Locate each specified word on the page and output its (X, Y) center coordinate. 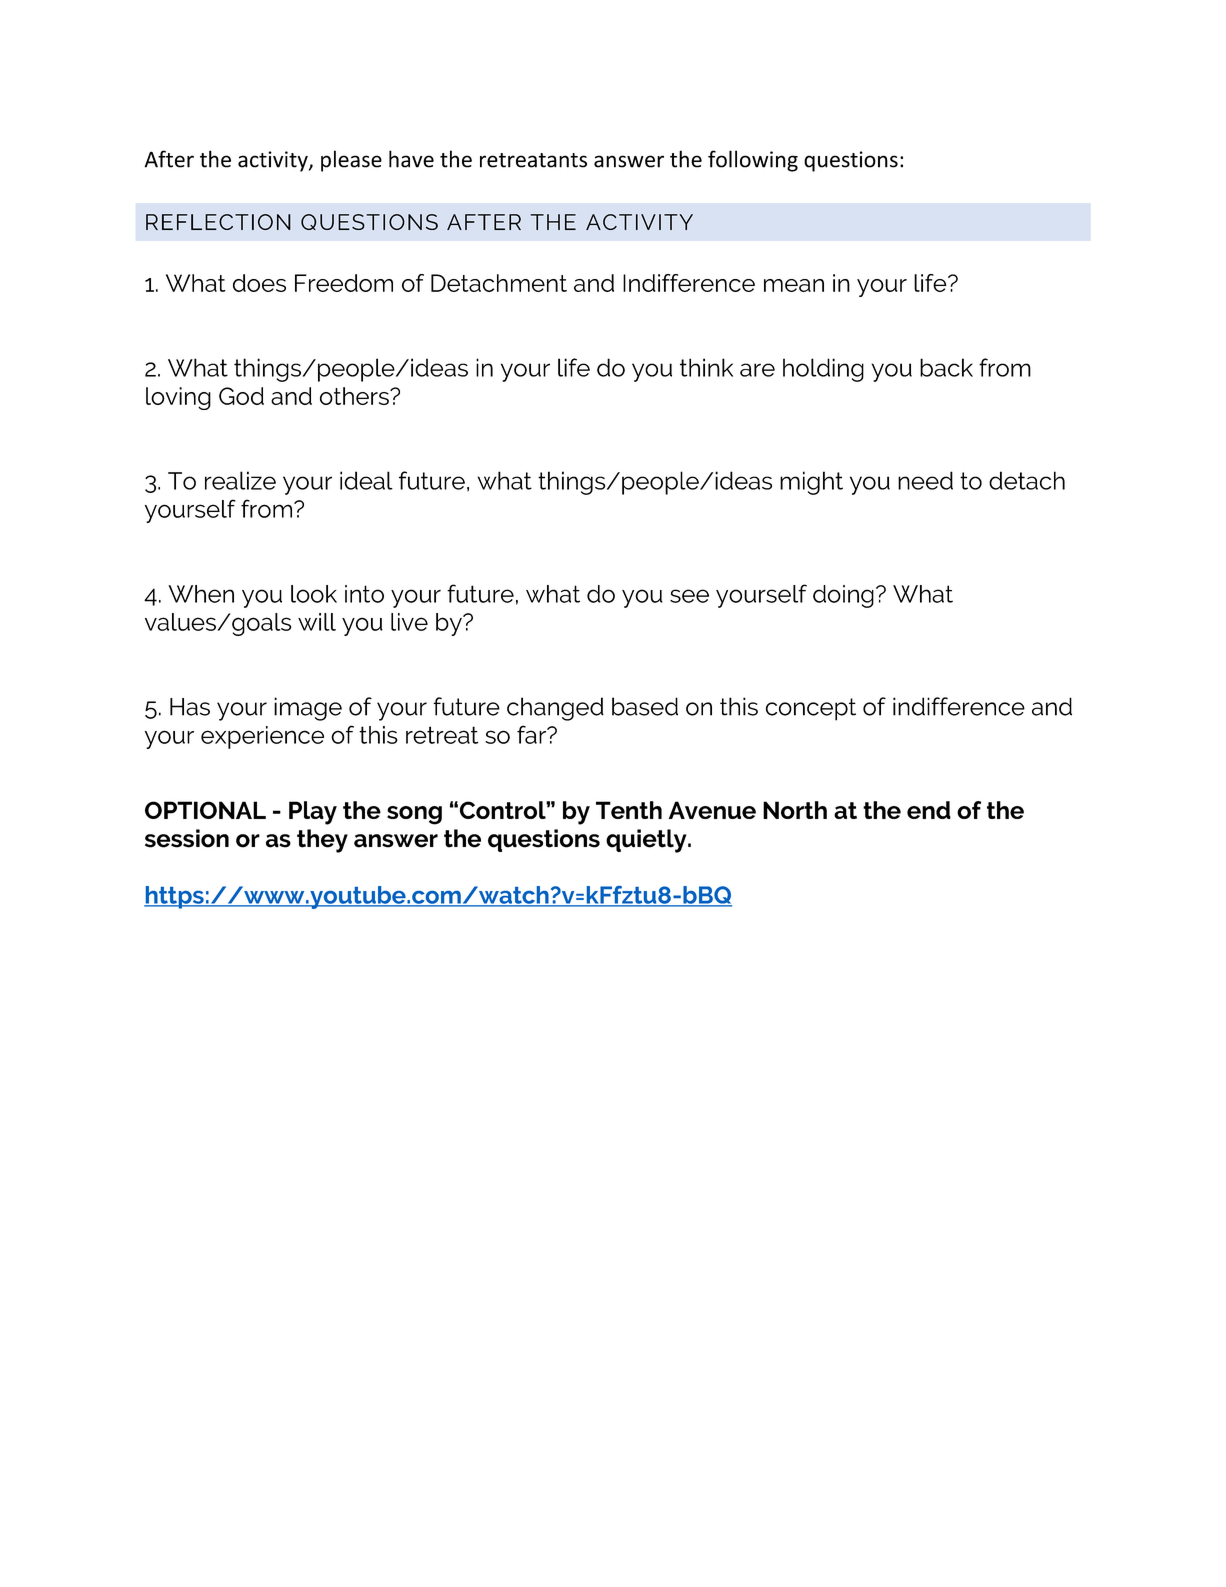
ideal (366, 480)
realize (240, 480)
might (811, 483)
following (753, 161)
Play (313, 813)
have (411, 159)
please (351, 161)
